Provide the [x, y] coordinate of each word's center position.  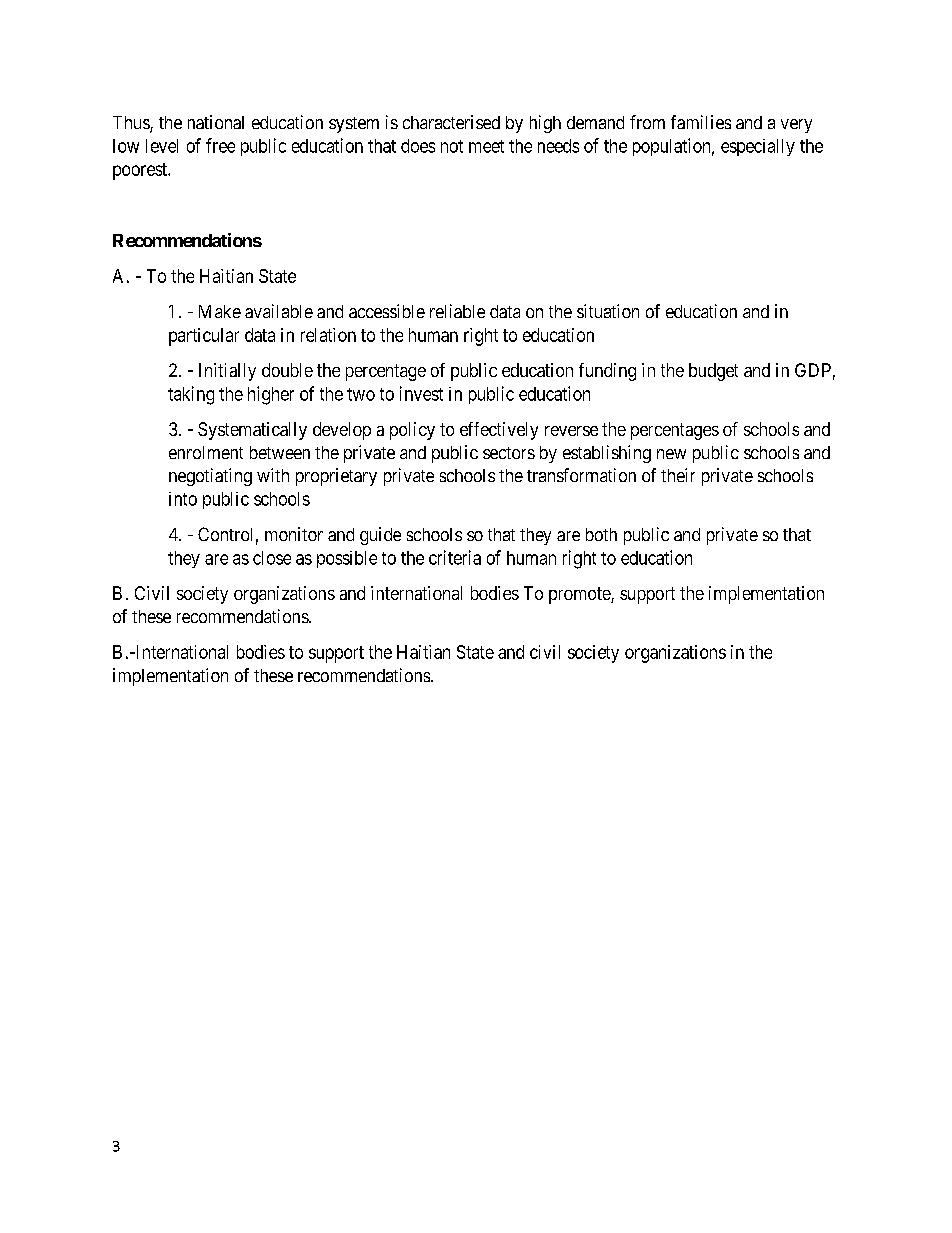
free [220, 145]
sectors [509, 453]
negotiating [210, 477]
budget [713, 372]
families [701, 122]
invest [421, 393]
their [678, 475]
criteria [455, 557]
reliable [457, 311]
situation [608, 311]
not [452, 146]
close [272, 558]
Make [220, 311]
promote [580, 595]
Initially [227, 372]
